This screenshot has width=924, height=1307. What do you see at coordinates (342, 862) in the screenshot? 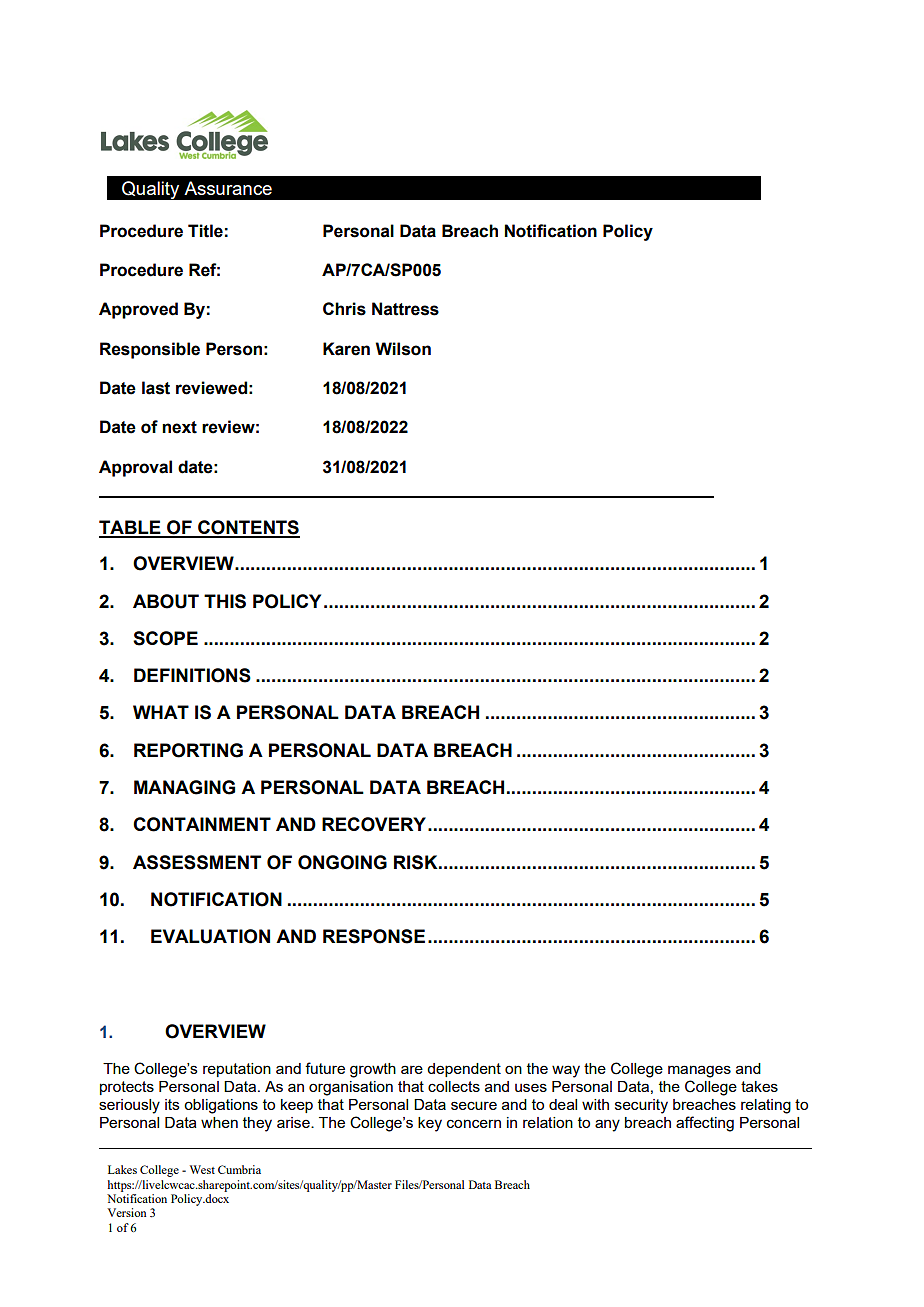
I see `ONGOING` at bounding box center [342, 862].
